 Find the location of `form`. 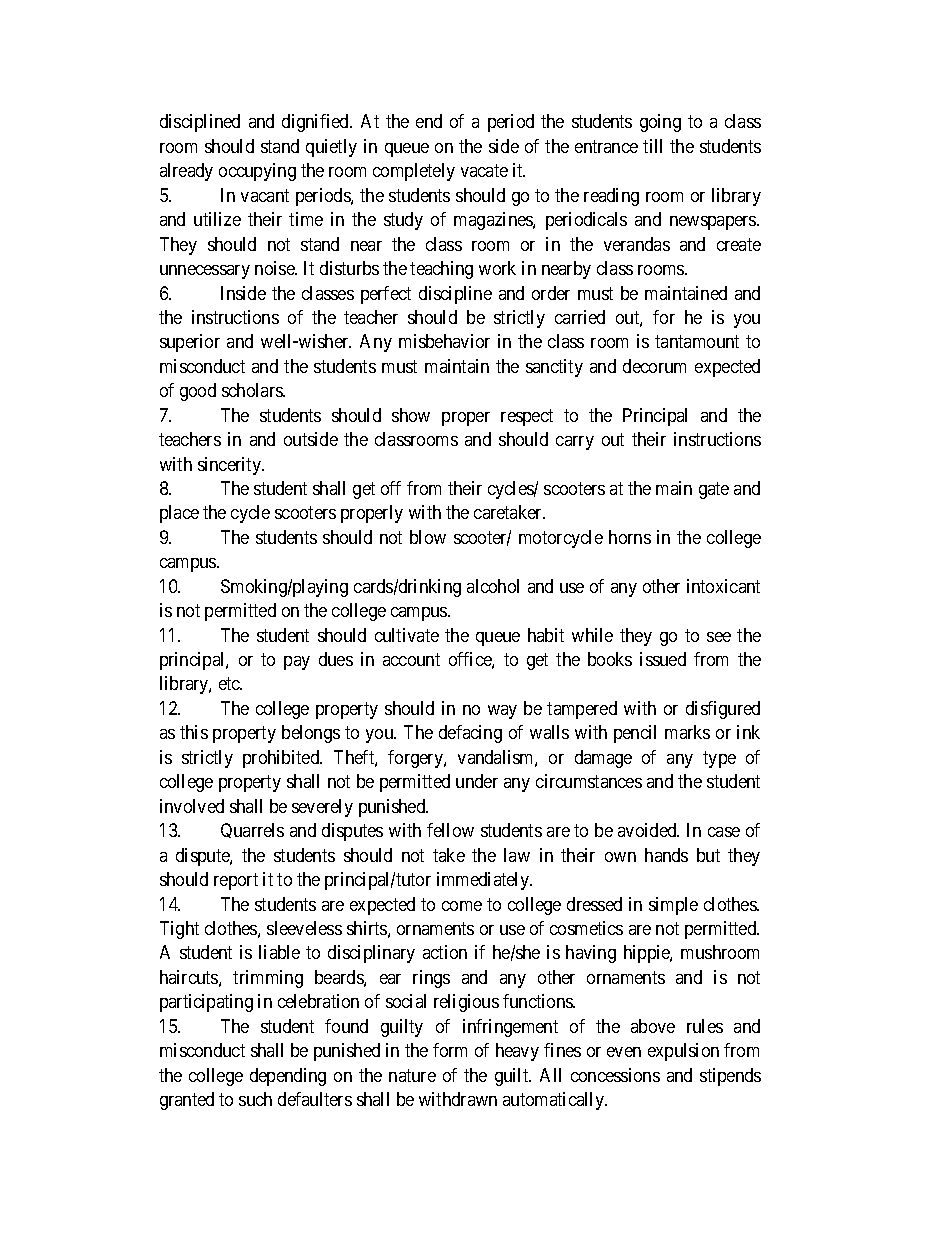

form is located at coordinates (450, 1050).
